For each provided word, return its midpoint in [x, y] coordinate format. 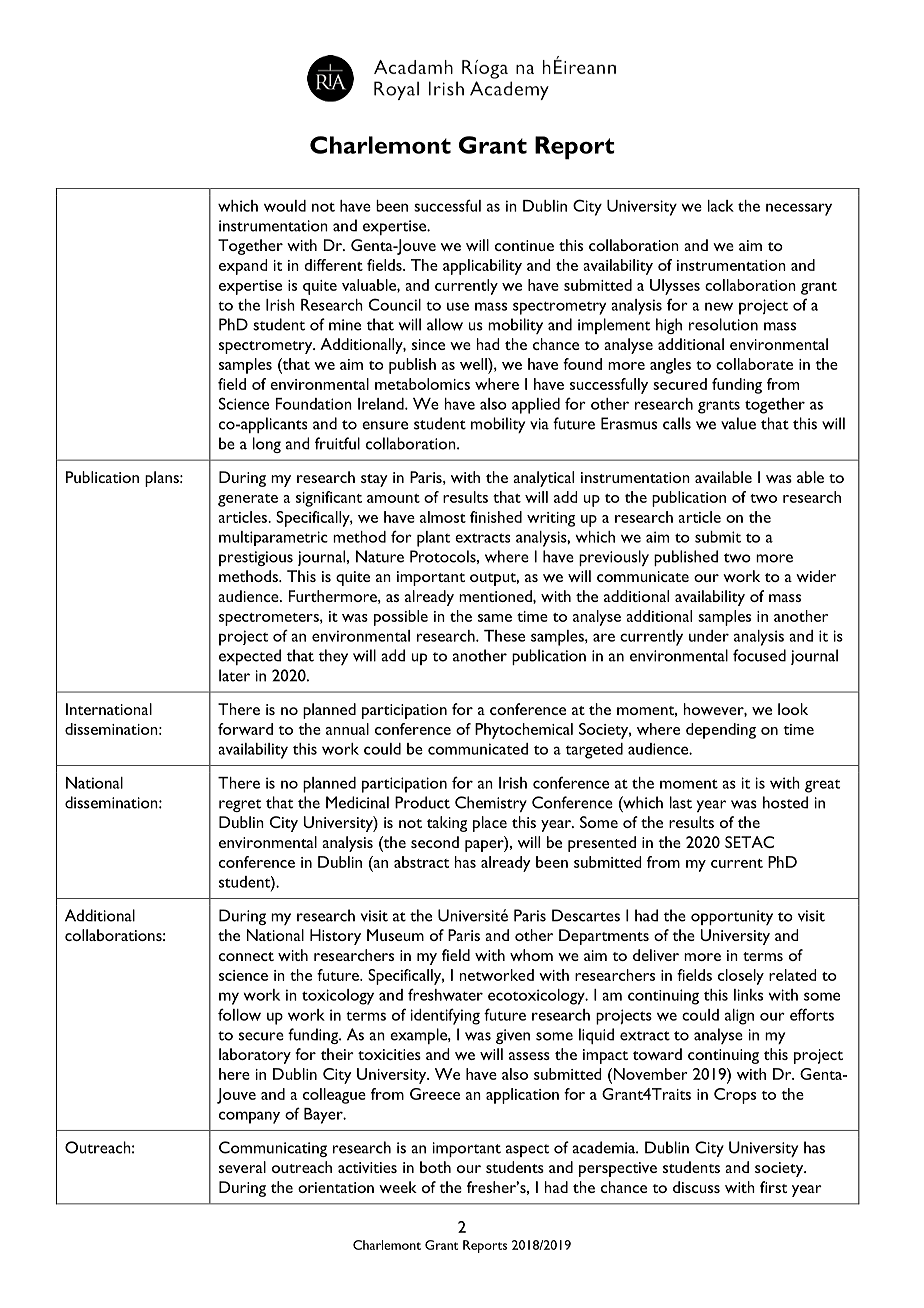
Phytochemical [524, 731]
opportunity [732, 917]
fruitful [337, 443]
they [333, 657]
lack [721, 206]
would [285, 206]
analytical [543, 479]
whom [531, 955]
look [793, 709]
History [335, 937]
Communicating [273, 1149]
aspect [527, 1150]
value [738, 423]
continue [524, 245]
